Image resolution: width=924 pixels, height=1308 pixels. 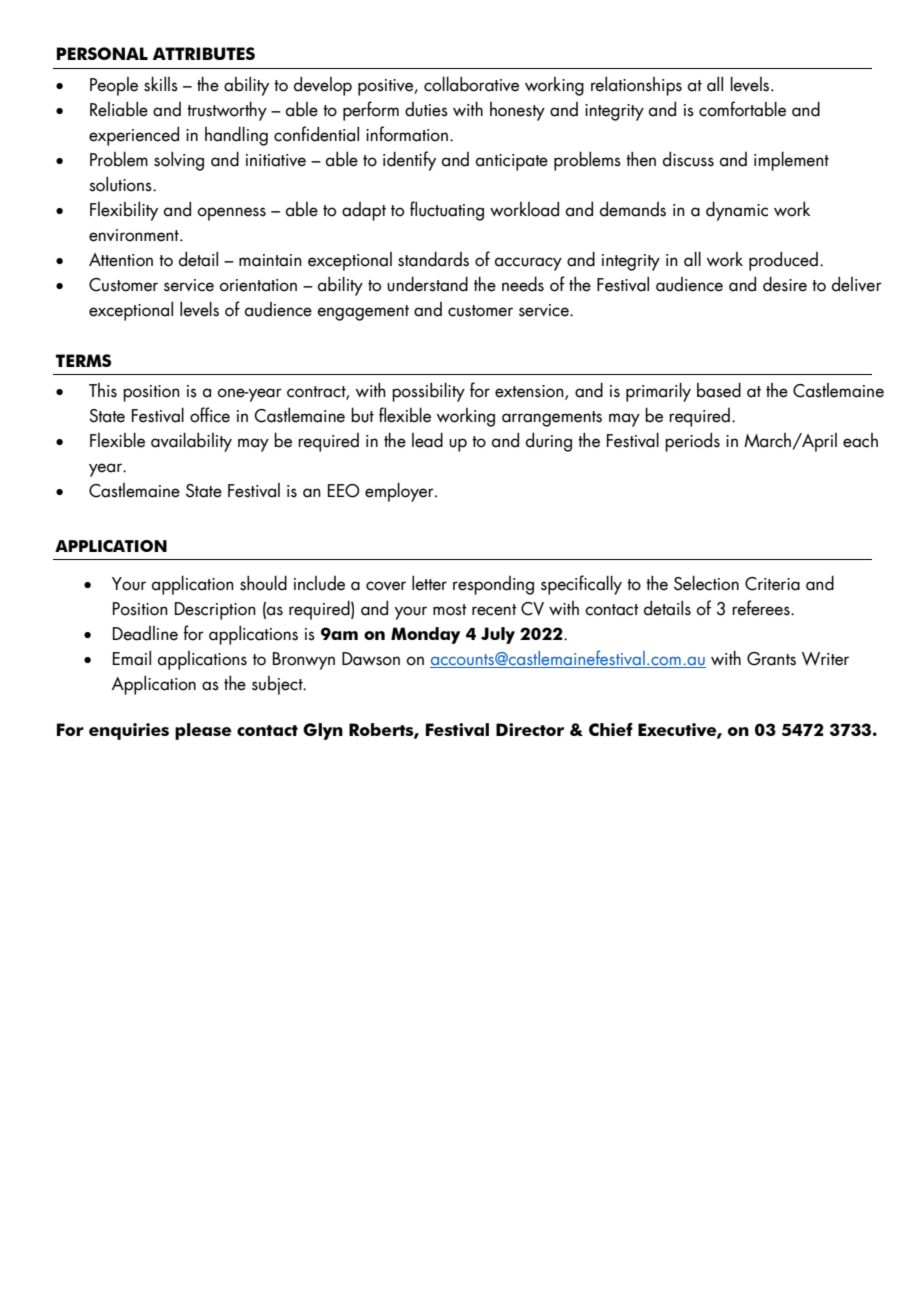 What do you see at coordinates (203, 731) in the screenshot?
I see `please` at bounding box center [203, 731].
